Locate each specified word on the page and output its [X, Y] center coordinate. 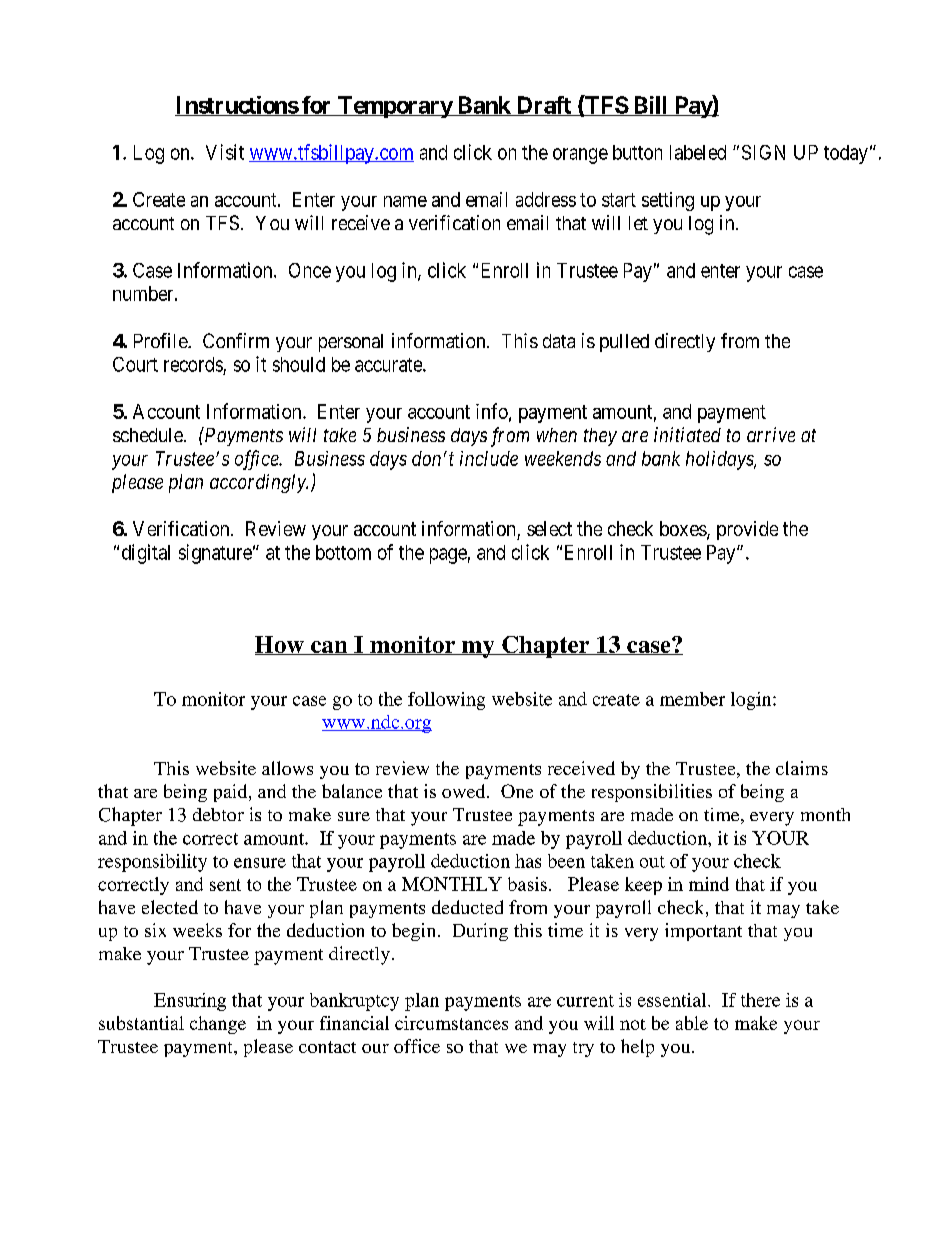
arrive [771, 434]
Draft [543, 106]
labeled [698, 152]
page [448, 556]
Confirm [236, 340]
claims [802, 768]
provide [747, 530]
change [218, 1025]
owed [465, 791]
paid [232, 793]
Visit [225, 152]
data [559, 341]
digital [146, 554]
